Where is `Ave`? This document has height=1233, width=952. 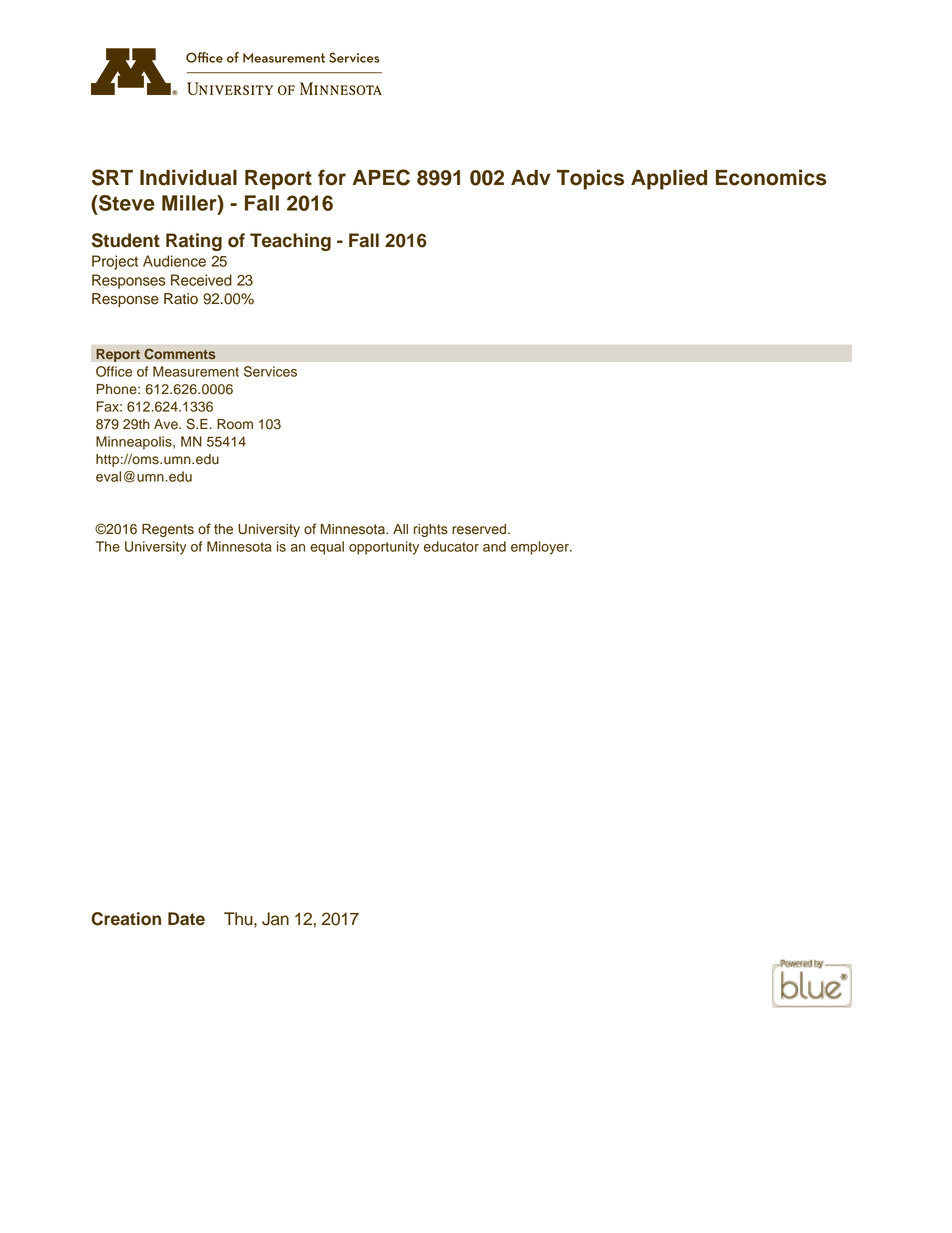
Ave is located at coordinates (167, 424).
